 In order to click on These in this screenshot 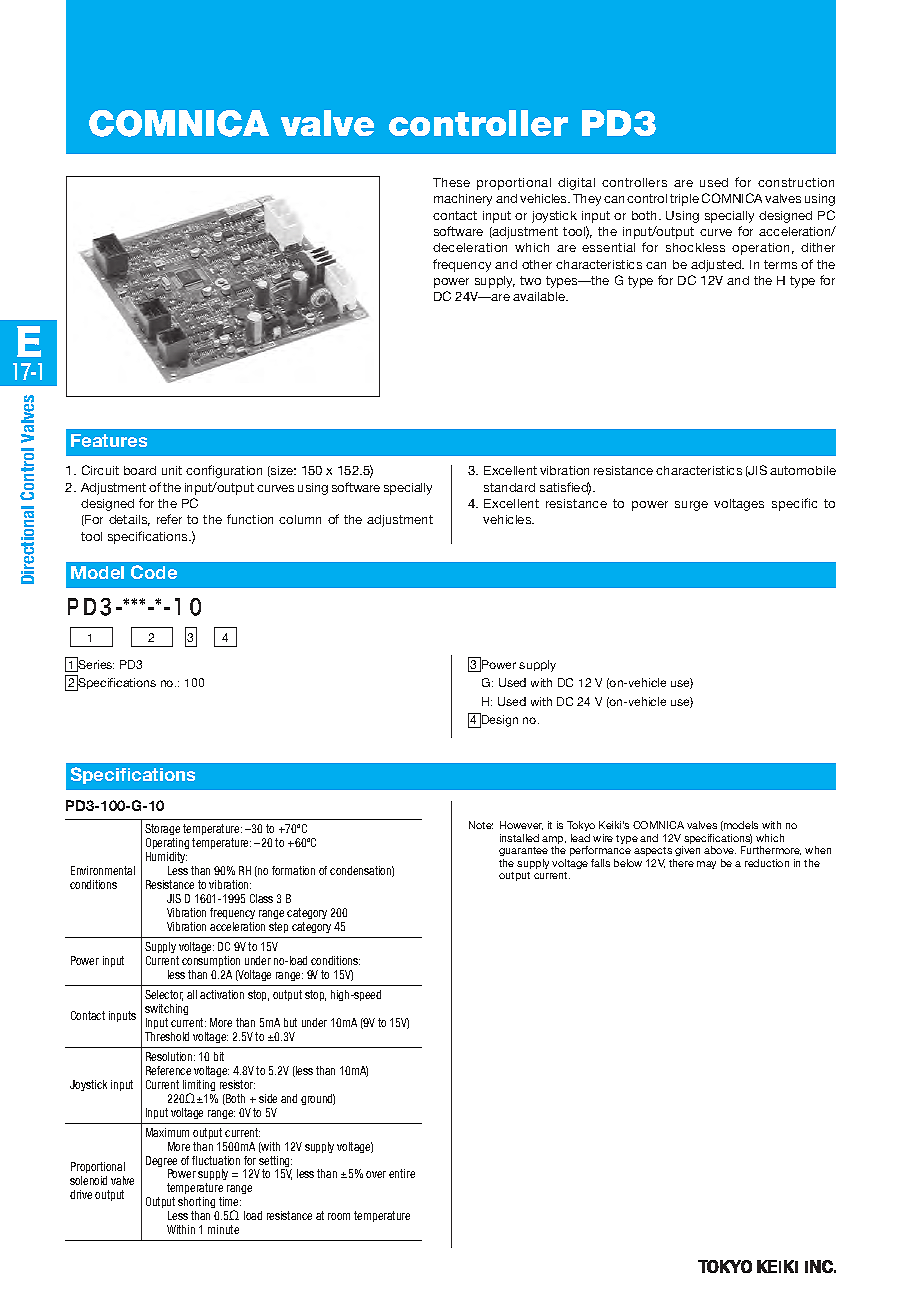, I will do `click(451, 182)`.
